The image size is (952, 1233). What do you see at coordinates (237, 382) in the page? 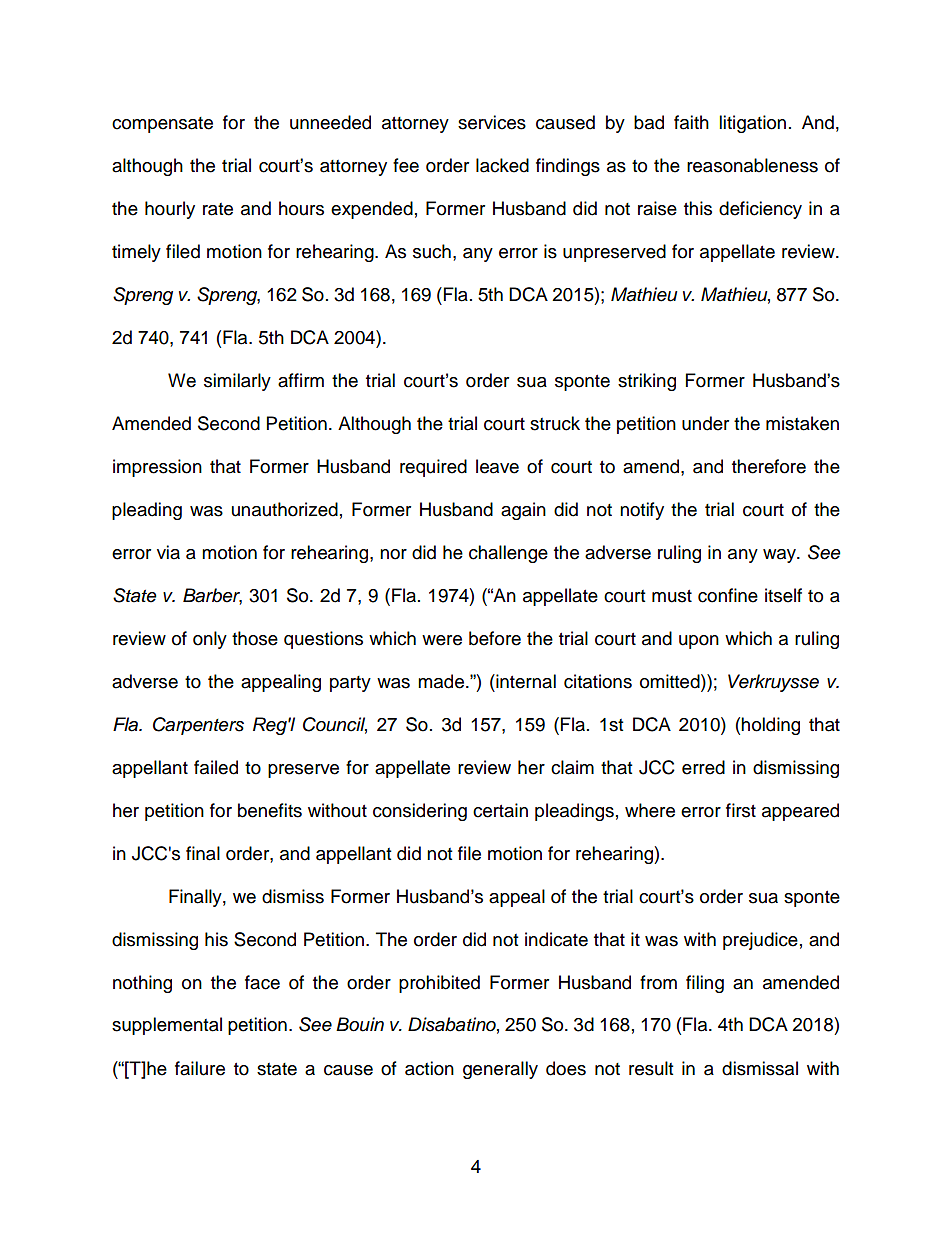
I see `similarly` at bounding box center [237, 382].
